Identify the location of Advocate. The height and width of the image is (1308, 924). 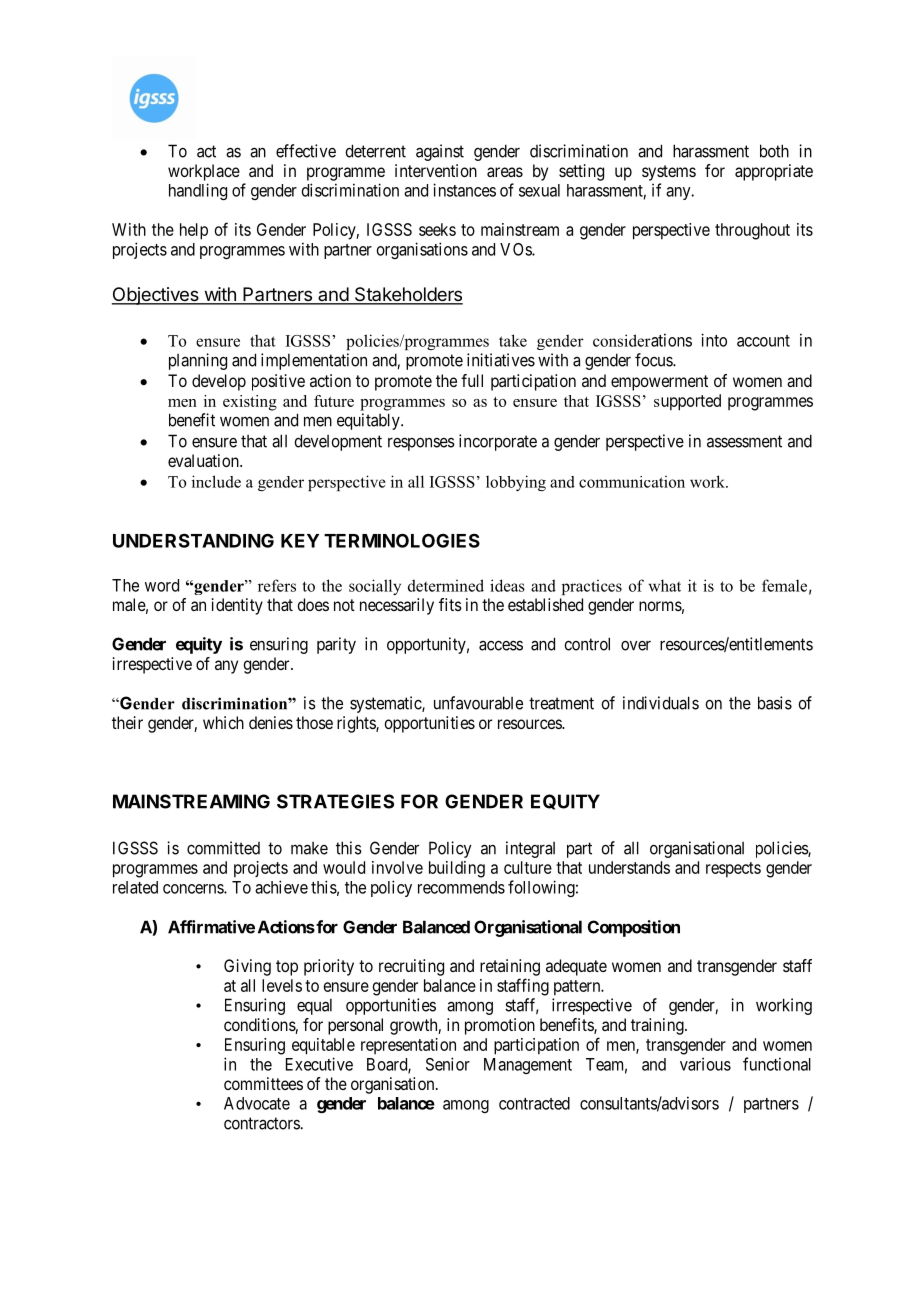
(257, 1103).
